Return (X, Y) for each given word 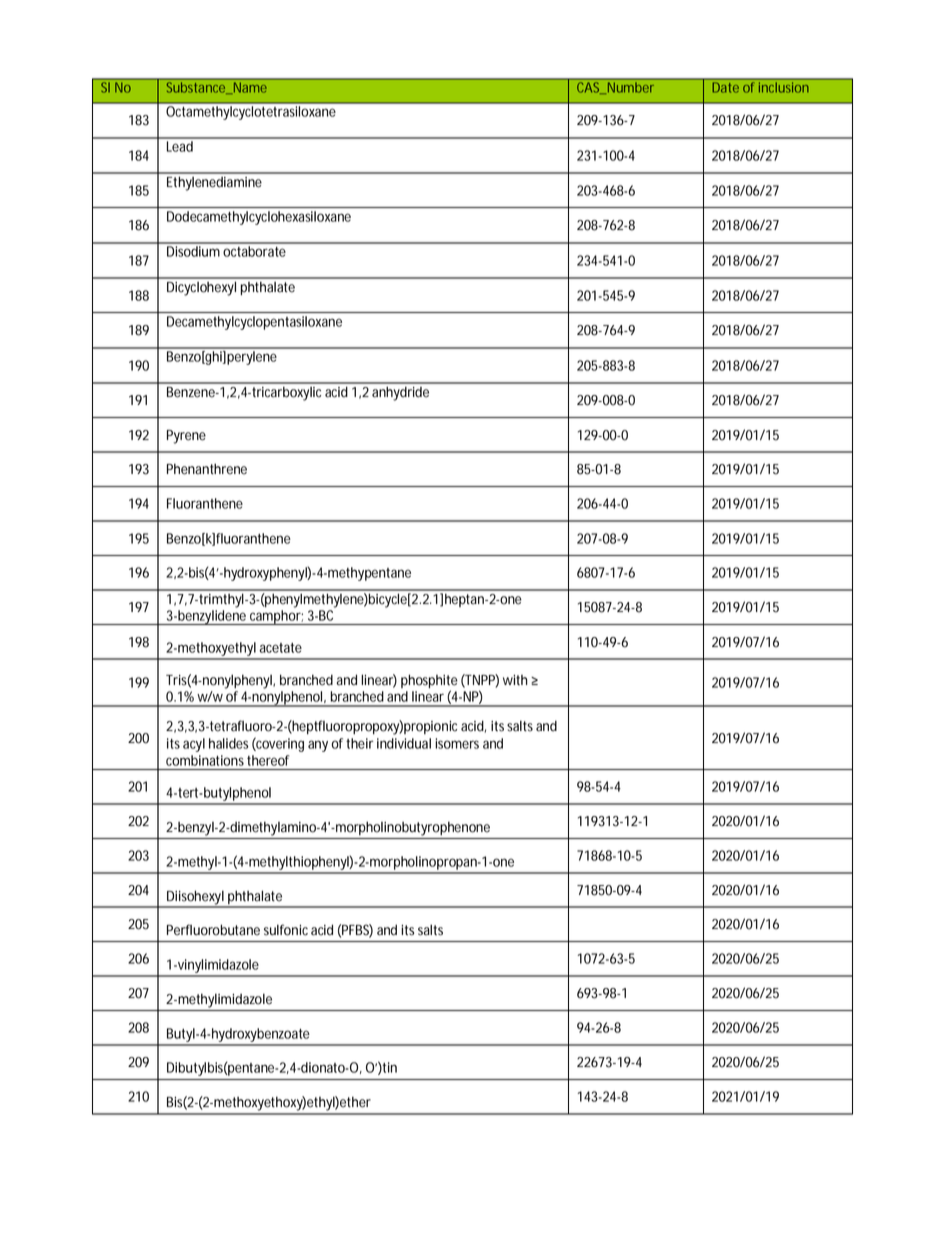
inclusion (784, 87)
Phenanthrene (207, 469)
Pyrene (186, 437)
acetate (280, 648)
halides (228, 743)
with (515, 680)
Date (725, 87)
